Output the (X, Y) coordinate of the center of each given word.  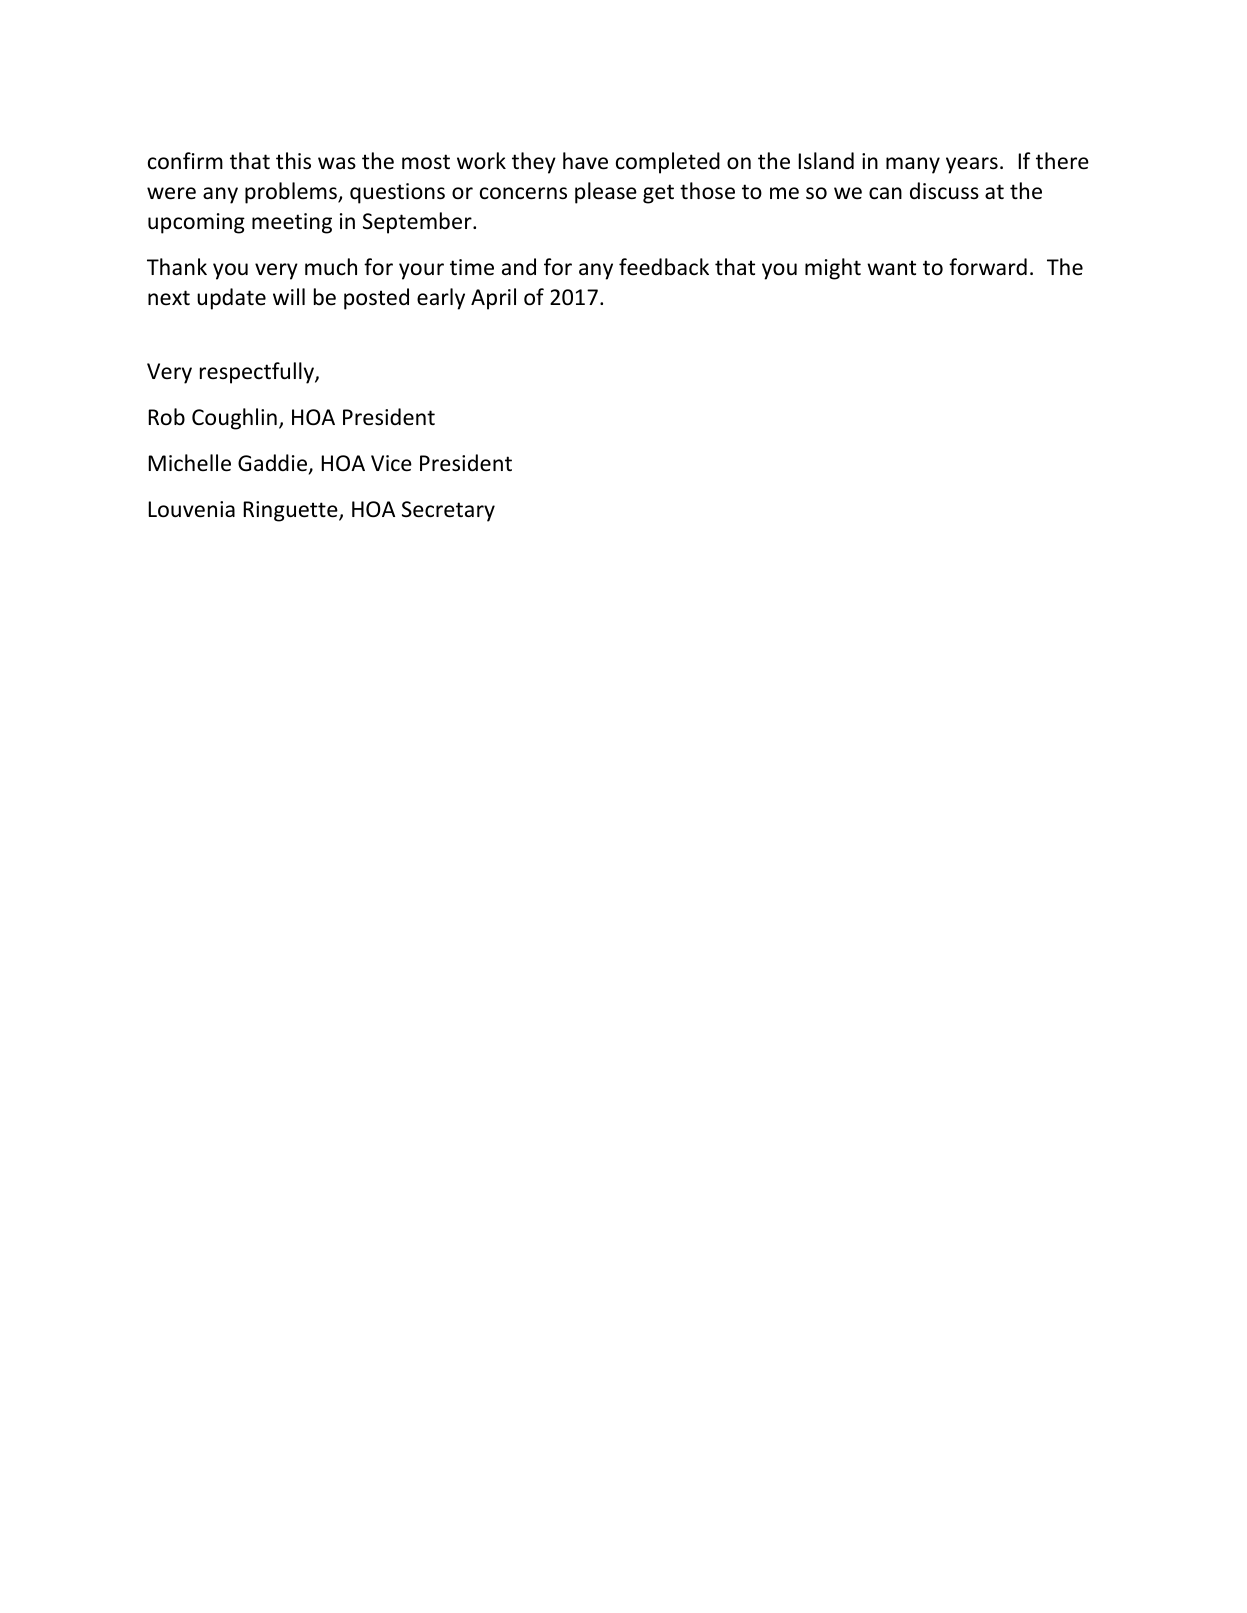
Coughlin (234, 419)
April (493, 299)
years (972, 165)
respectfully (258, 373)
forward (988, 266)
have (585, 161)
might (833, 269)
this (293, 161)
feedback (664, 267)
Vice (391, 463)
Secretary (448, 511)
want (891, 267)
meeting (292, 223)
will (289, 296)
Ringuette (291, 511)
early (441, 299)
